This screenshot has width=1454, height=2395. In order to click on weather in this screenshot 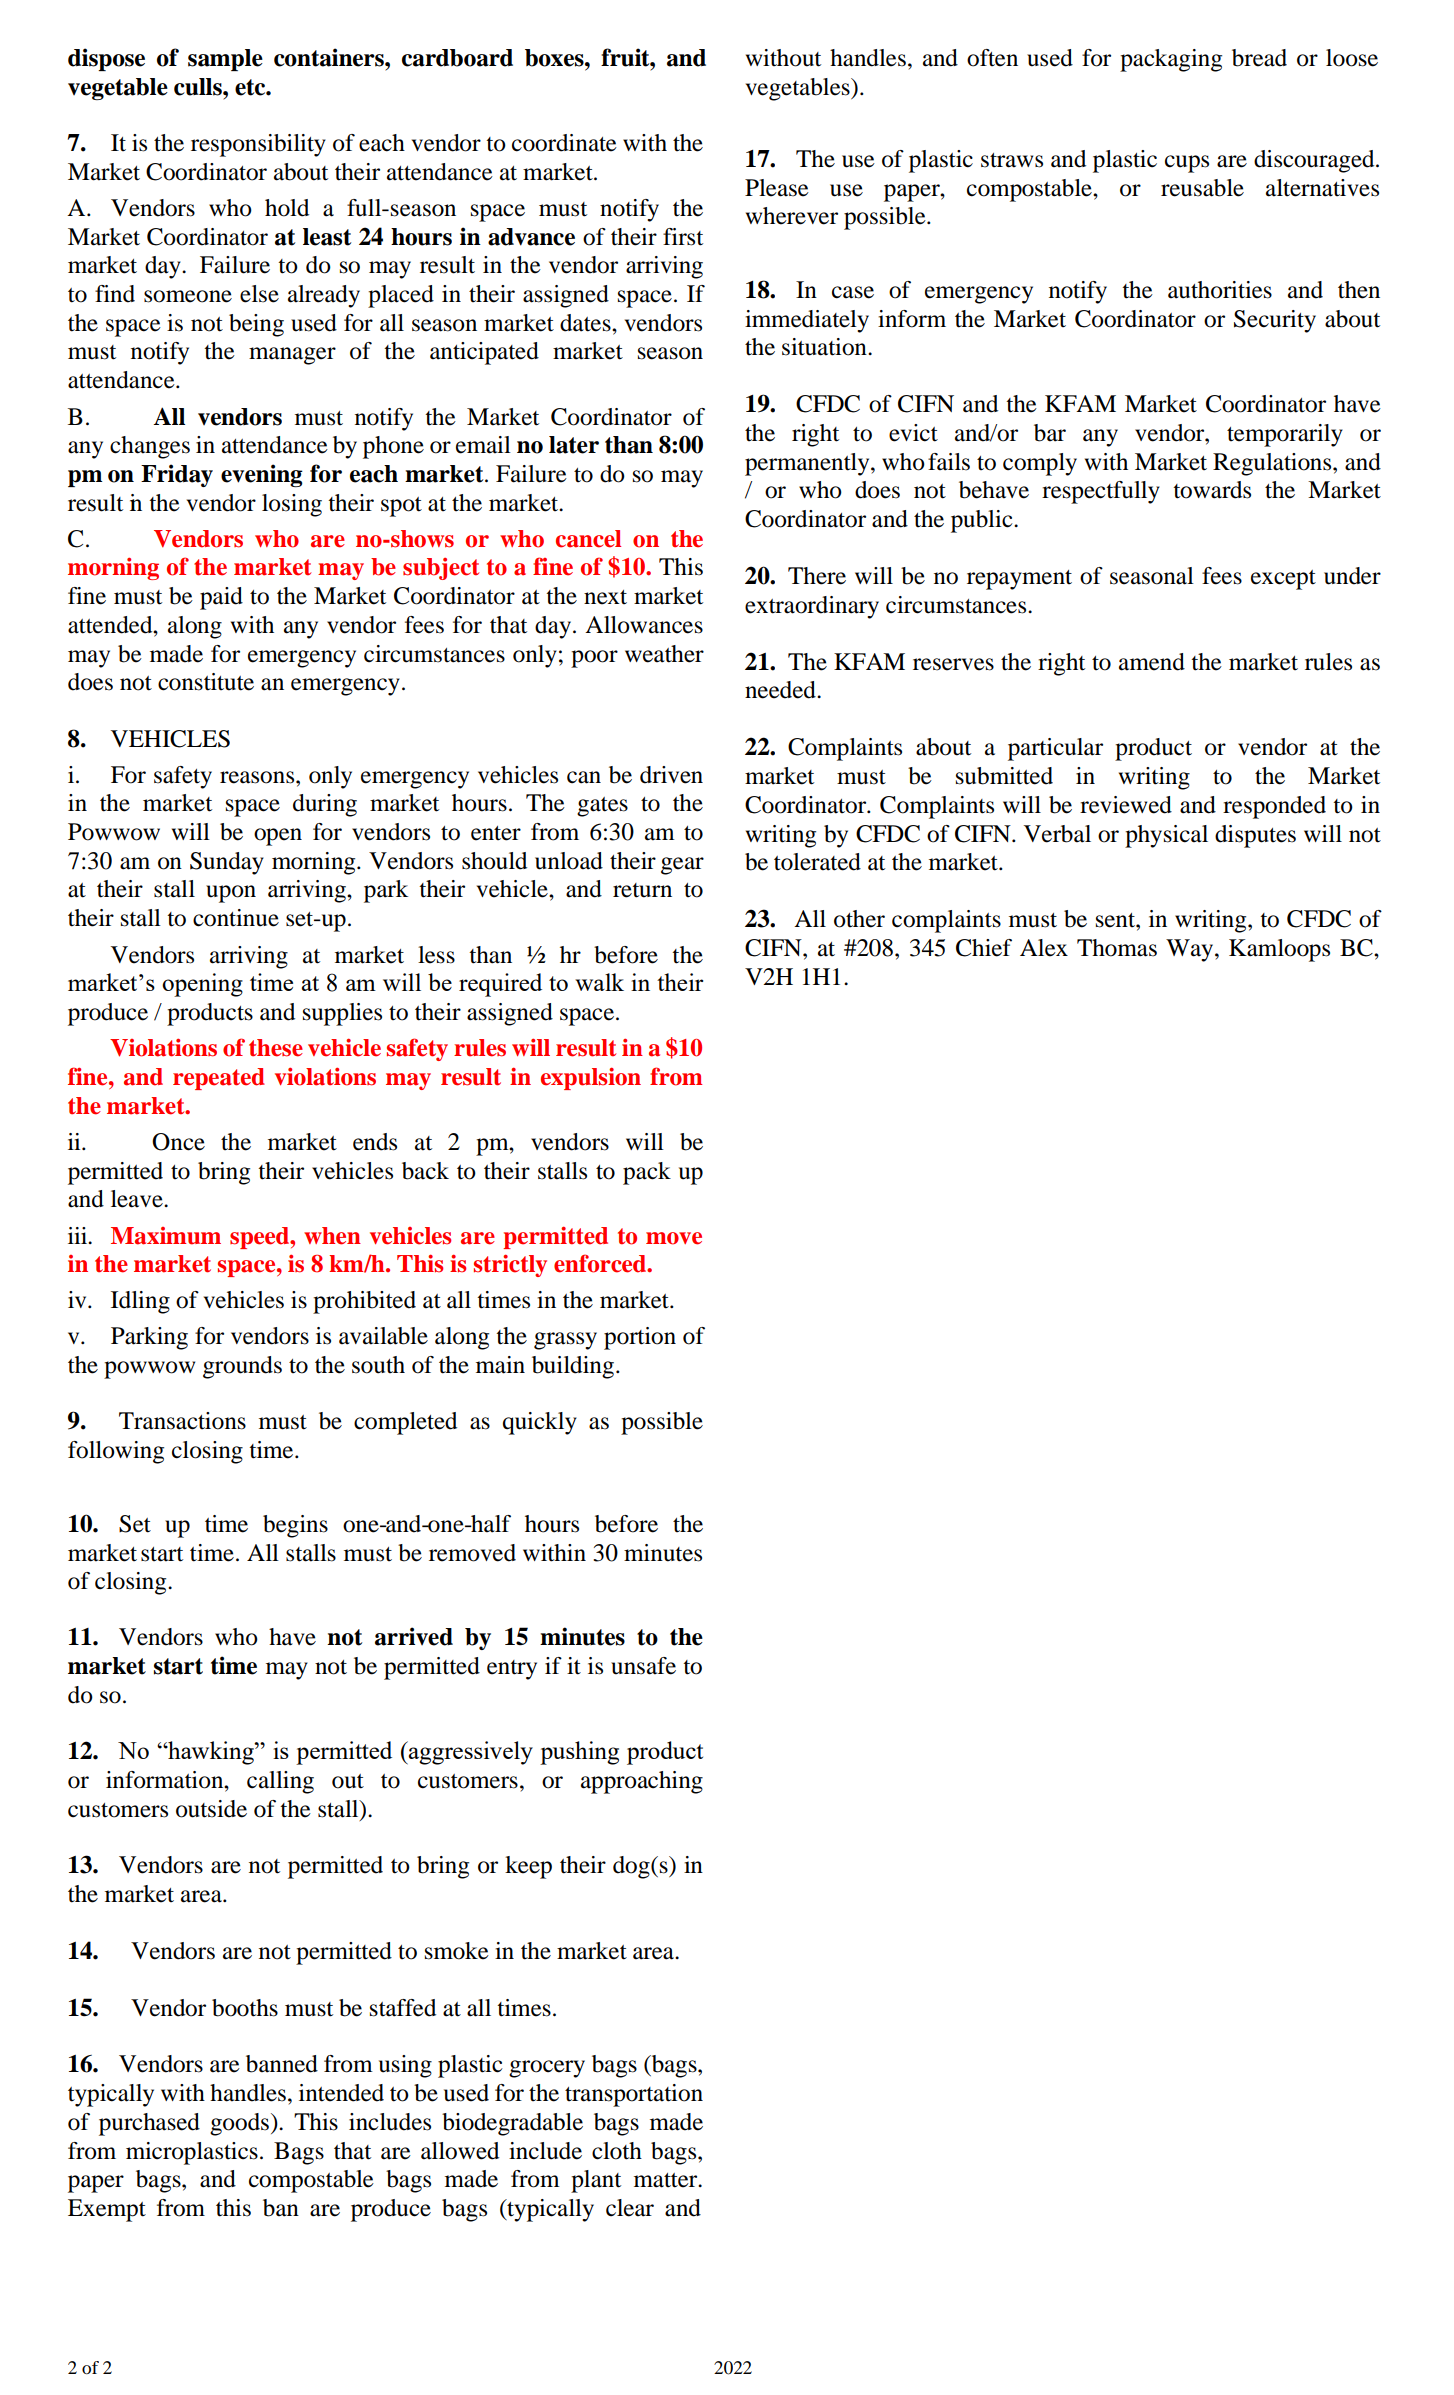, I will do `click(664, 654)`.
